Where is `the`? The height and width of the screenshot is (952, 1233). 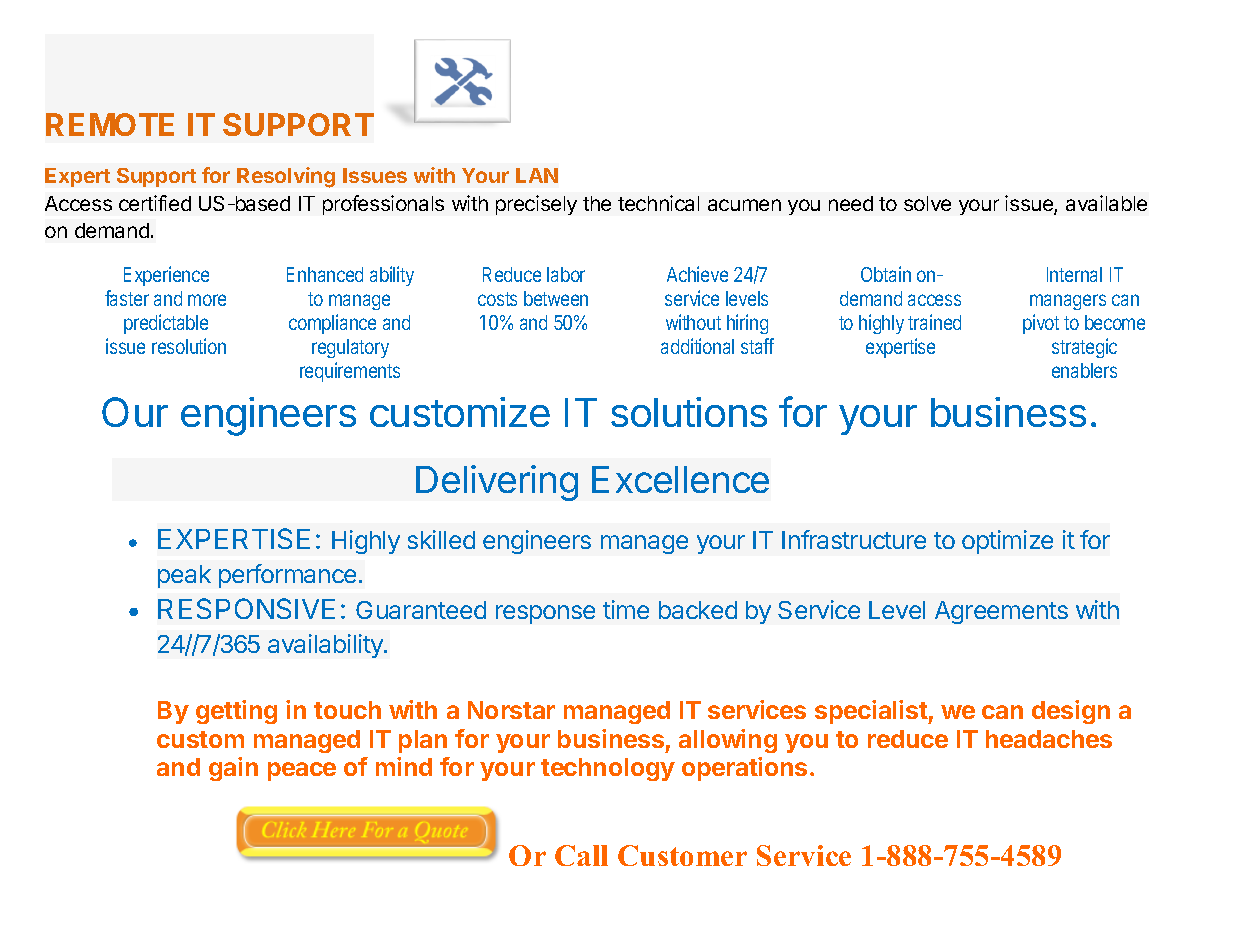 the is located at coordinates (597, 203).
